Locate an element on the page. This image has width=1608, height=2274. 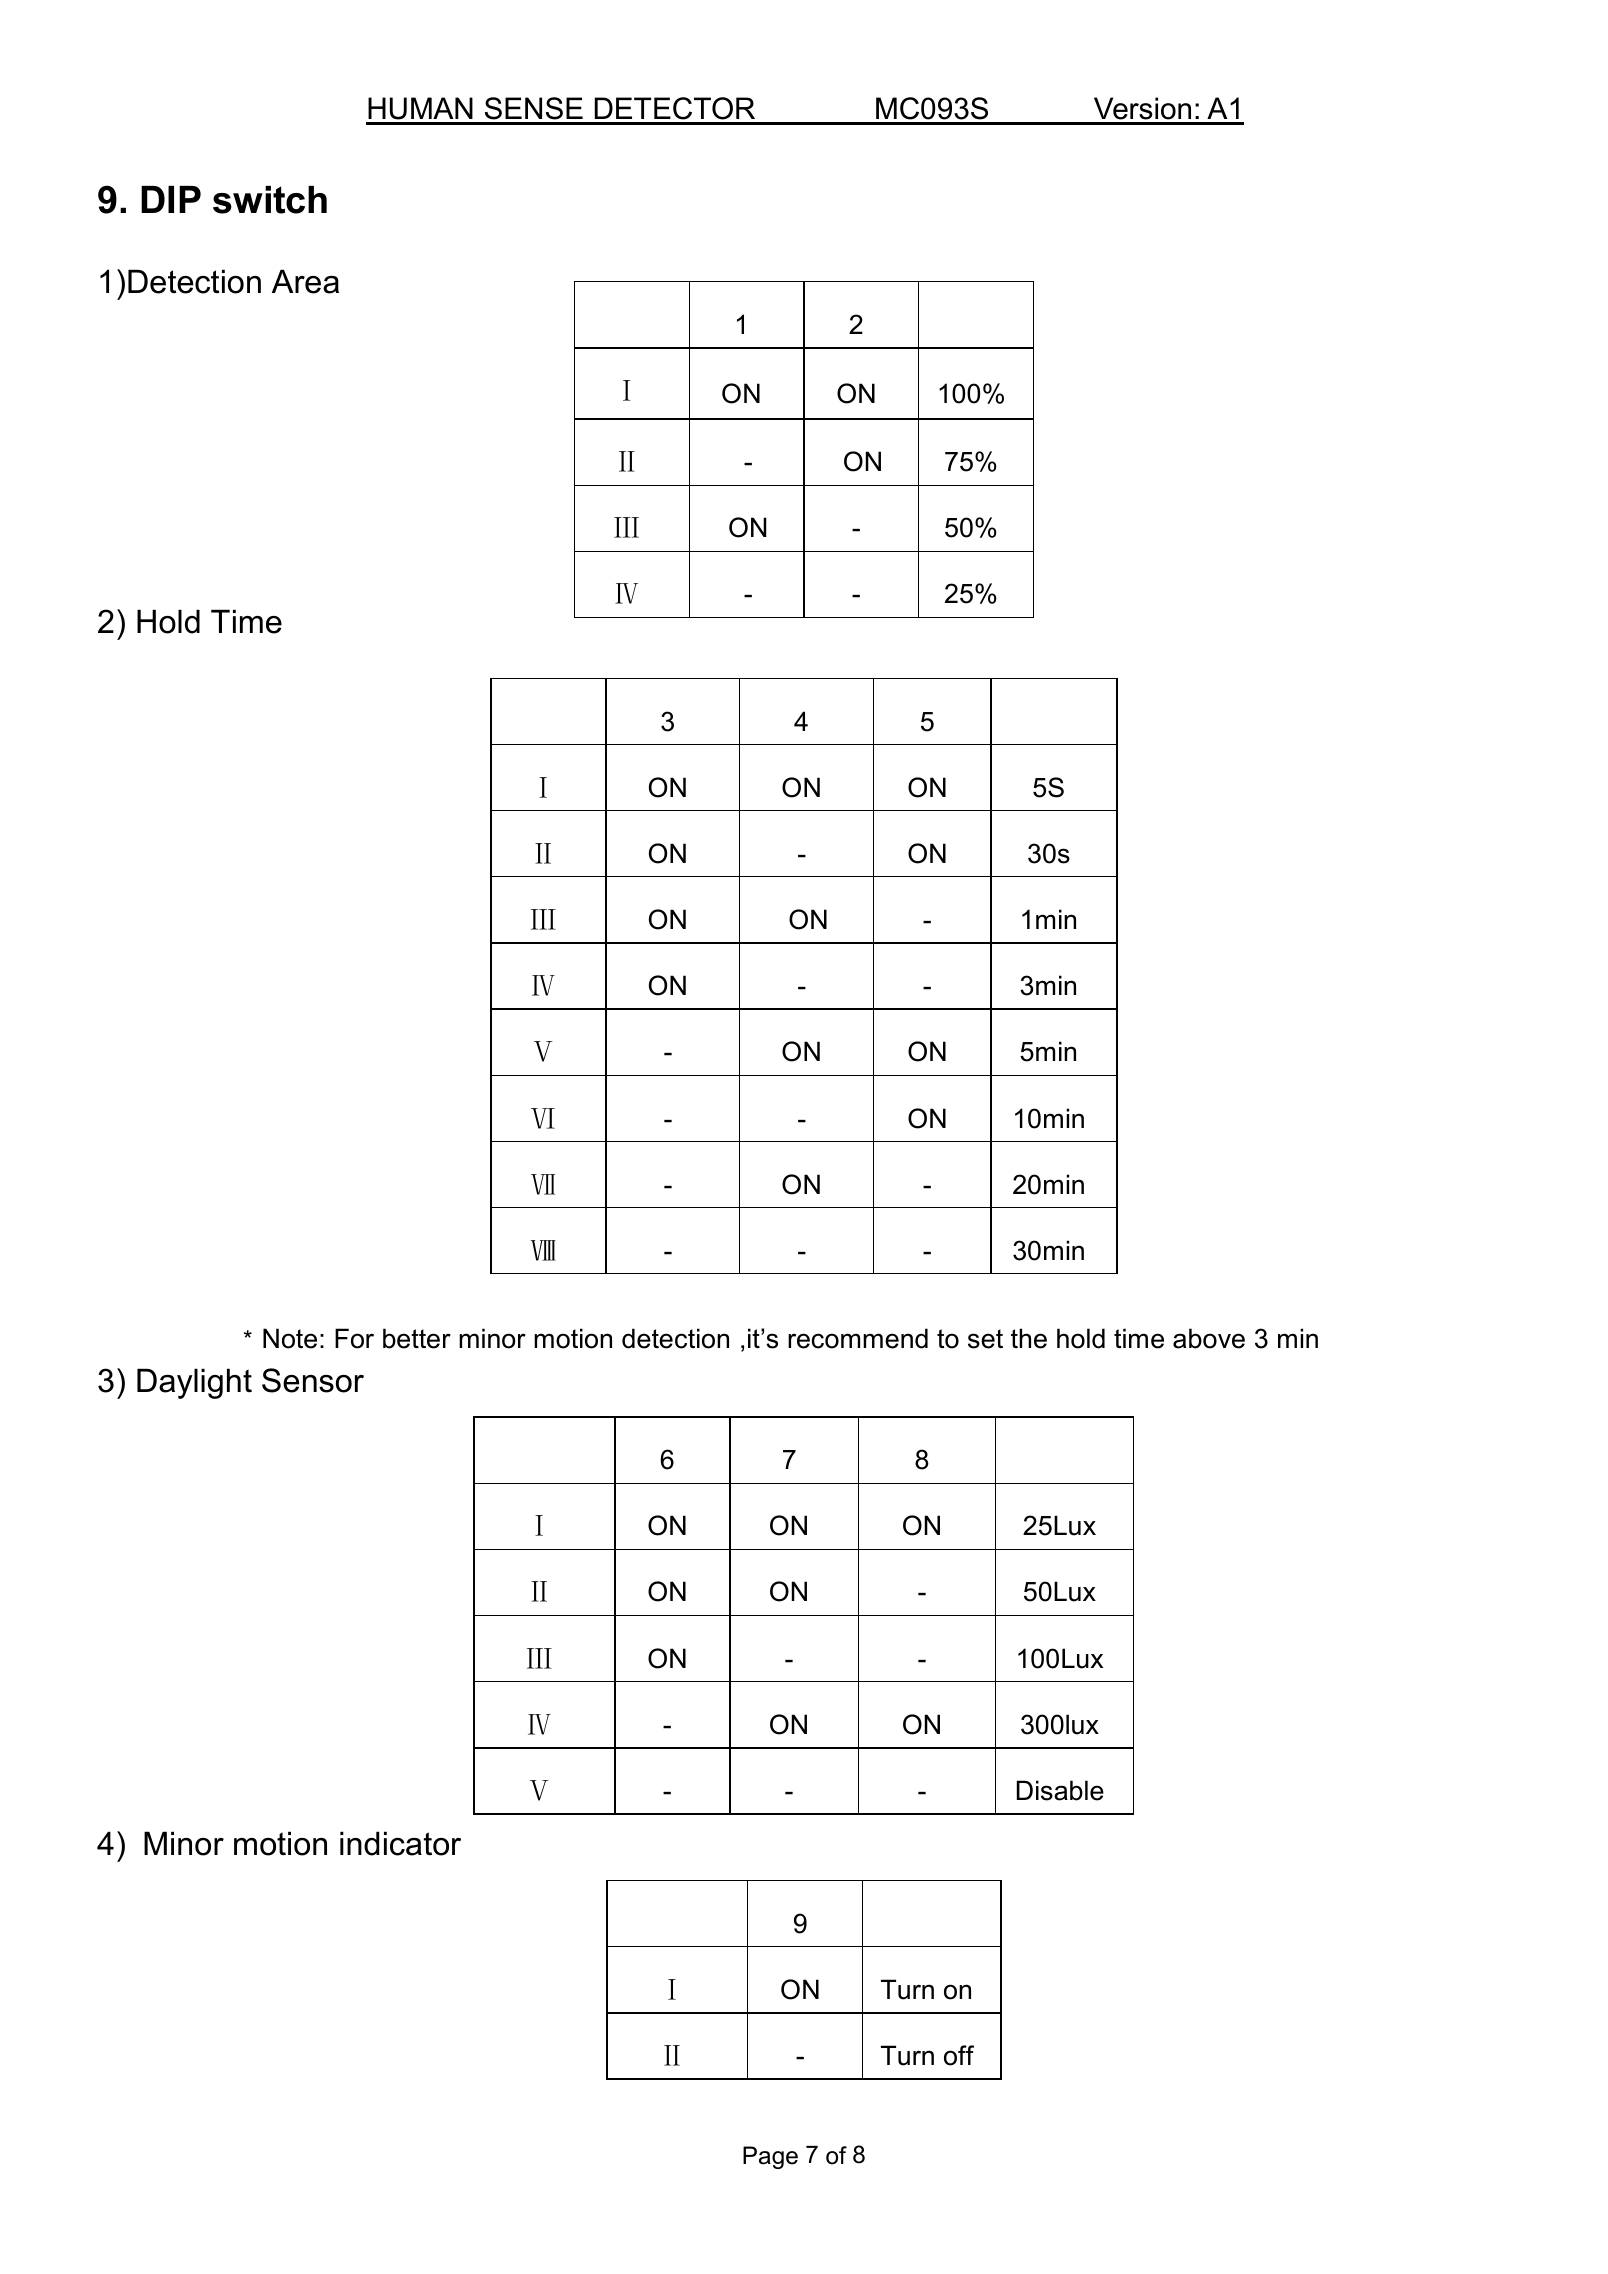
DIP is located at coordinates (171, 199).
